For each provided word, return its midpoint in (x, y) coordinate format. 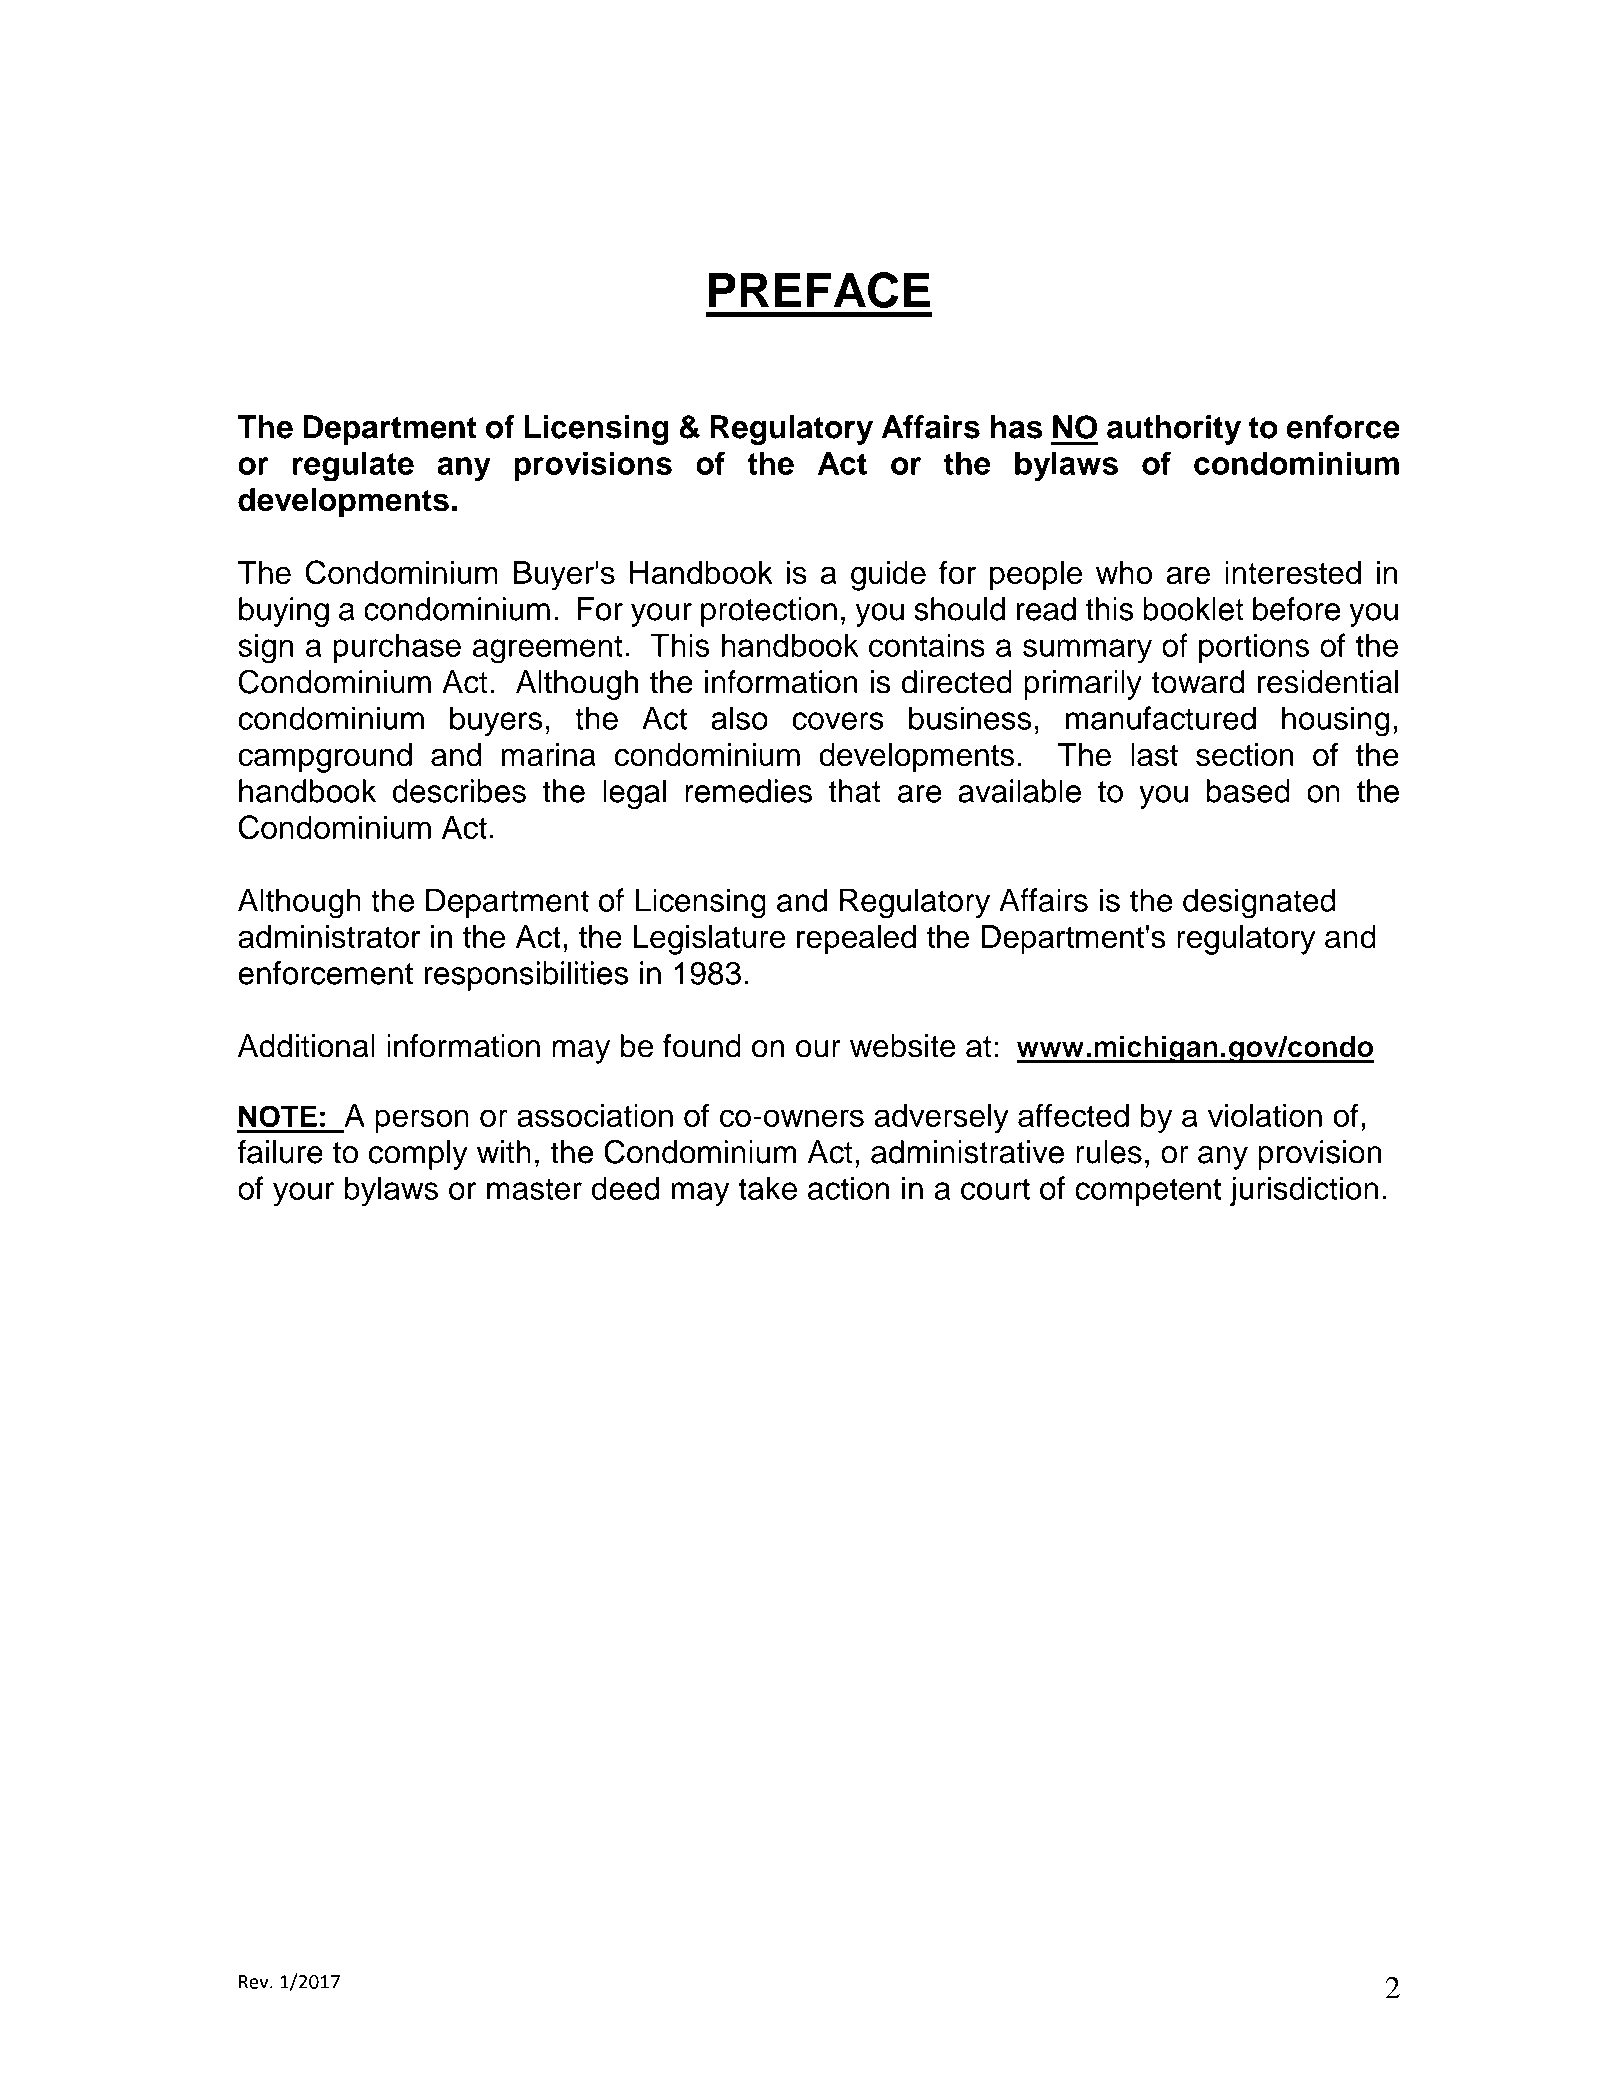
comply (418, 1155)
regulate (353, 466)
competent (1148, 1192)
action (848, 1188)
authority (1174, 430)
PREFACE (819, 290)
